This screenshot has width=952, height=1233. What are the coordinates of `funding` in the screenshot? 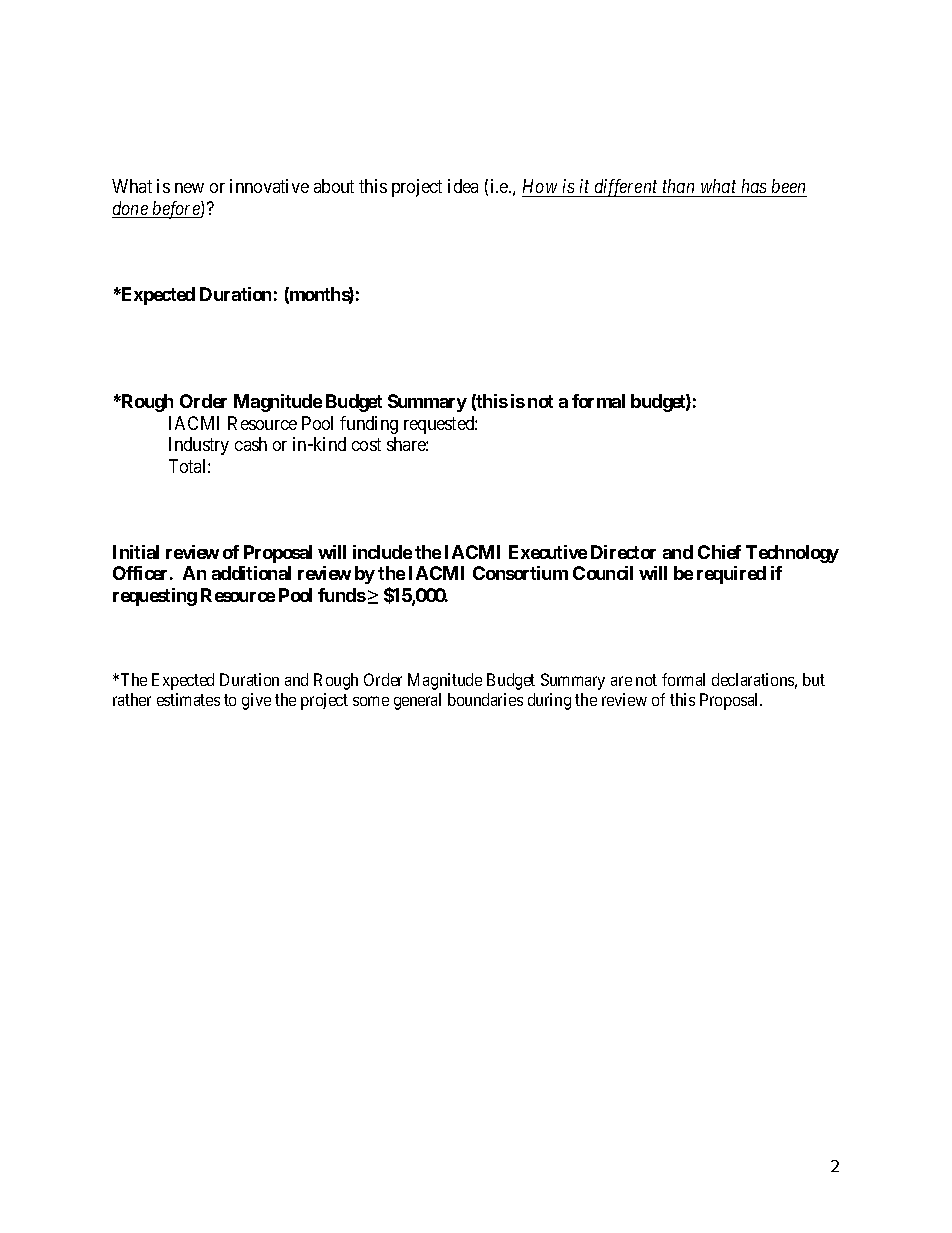 It's located at (369, 425).
